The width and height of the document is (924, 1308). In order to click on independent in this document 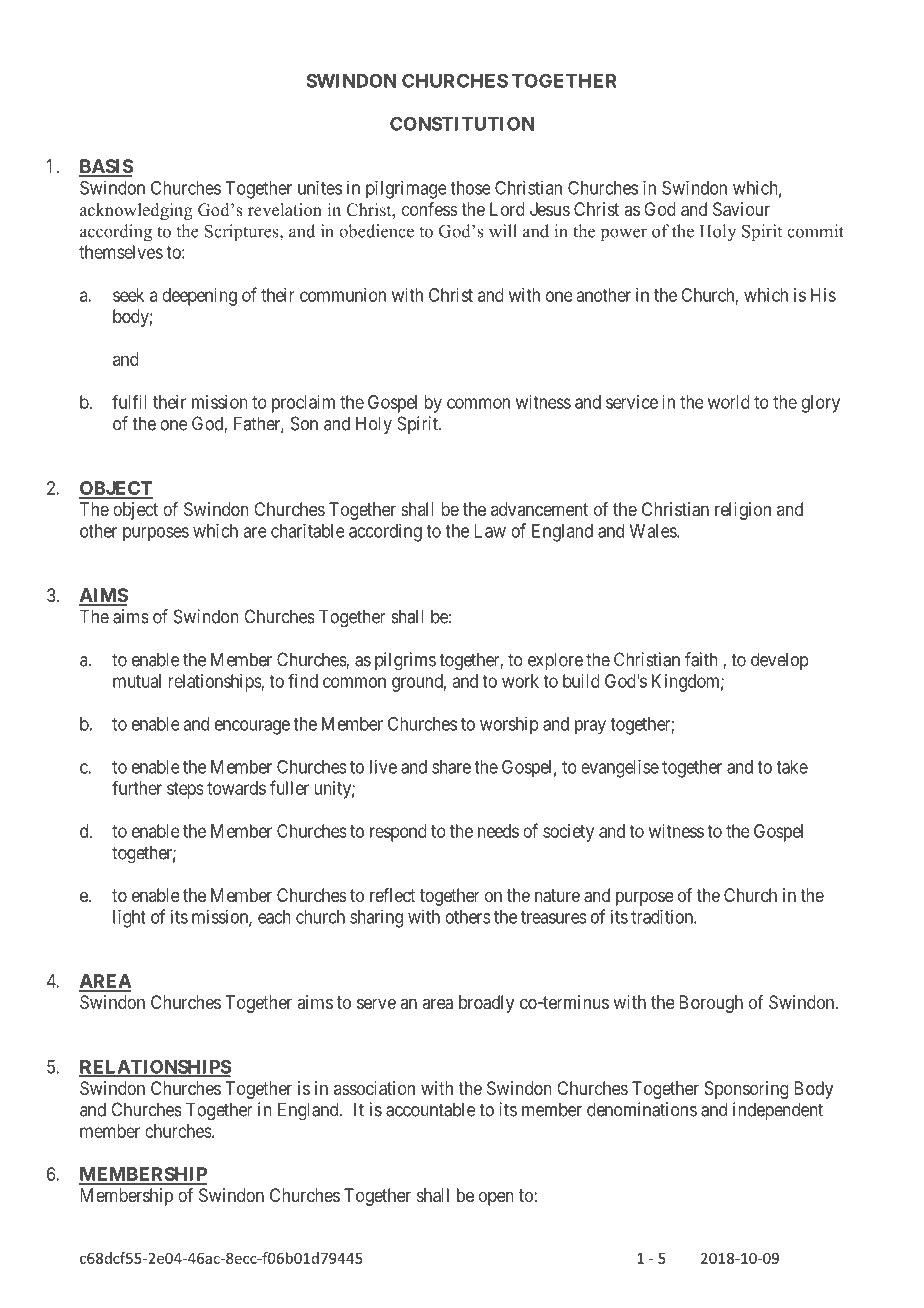, I will do `click(778, 1111)`.
